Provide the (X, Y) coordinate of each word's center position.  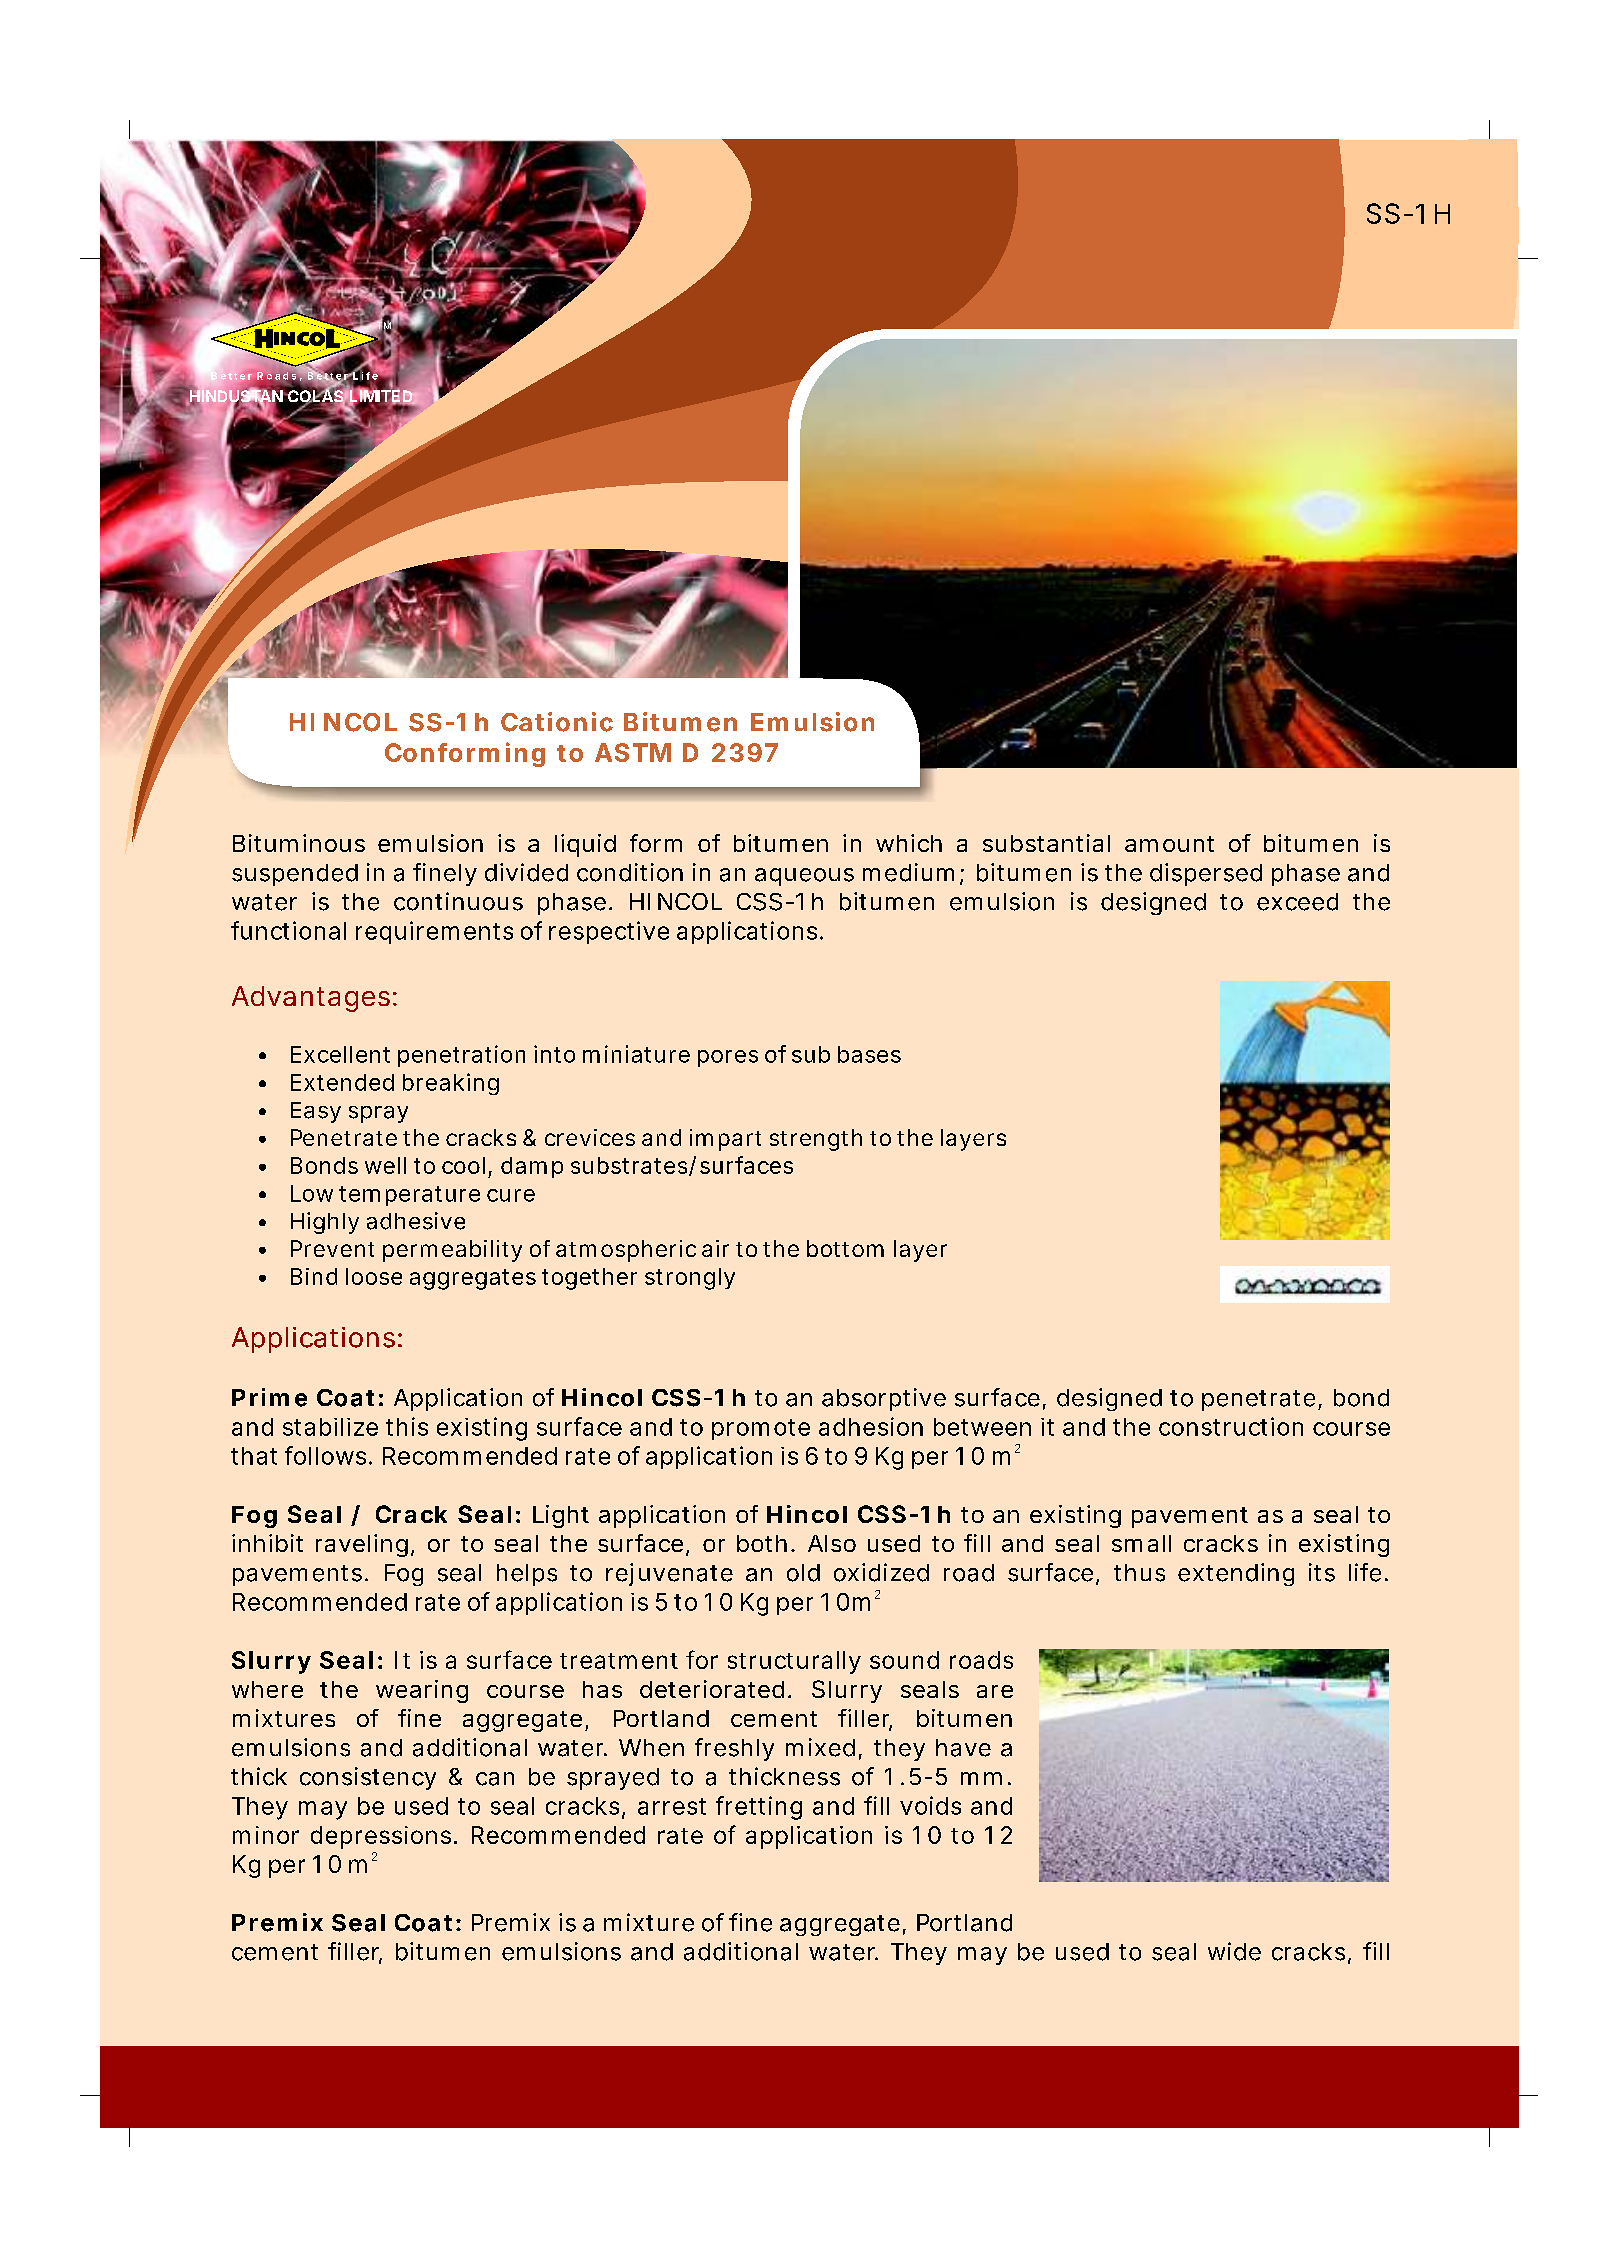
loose (374, 1276)
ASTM (633, 752)
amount (1169, 844)
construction (1231, 1426)
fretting (759, 1808)
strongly (690, 1279)
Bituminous (299, 843)
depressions (383, 1837)
